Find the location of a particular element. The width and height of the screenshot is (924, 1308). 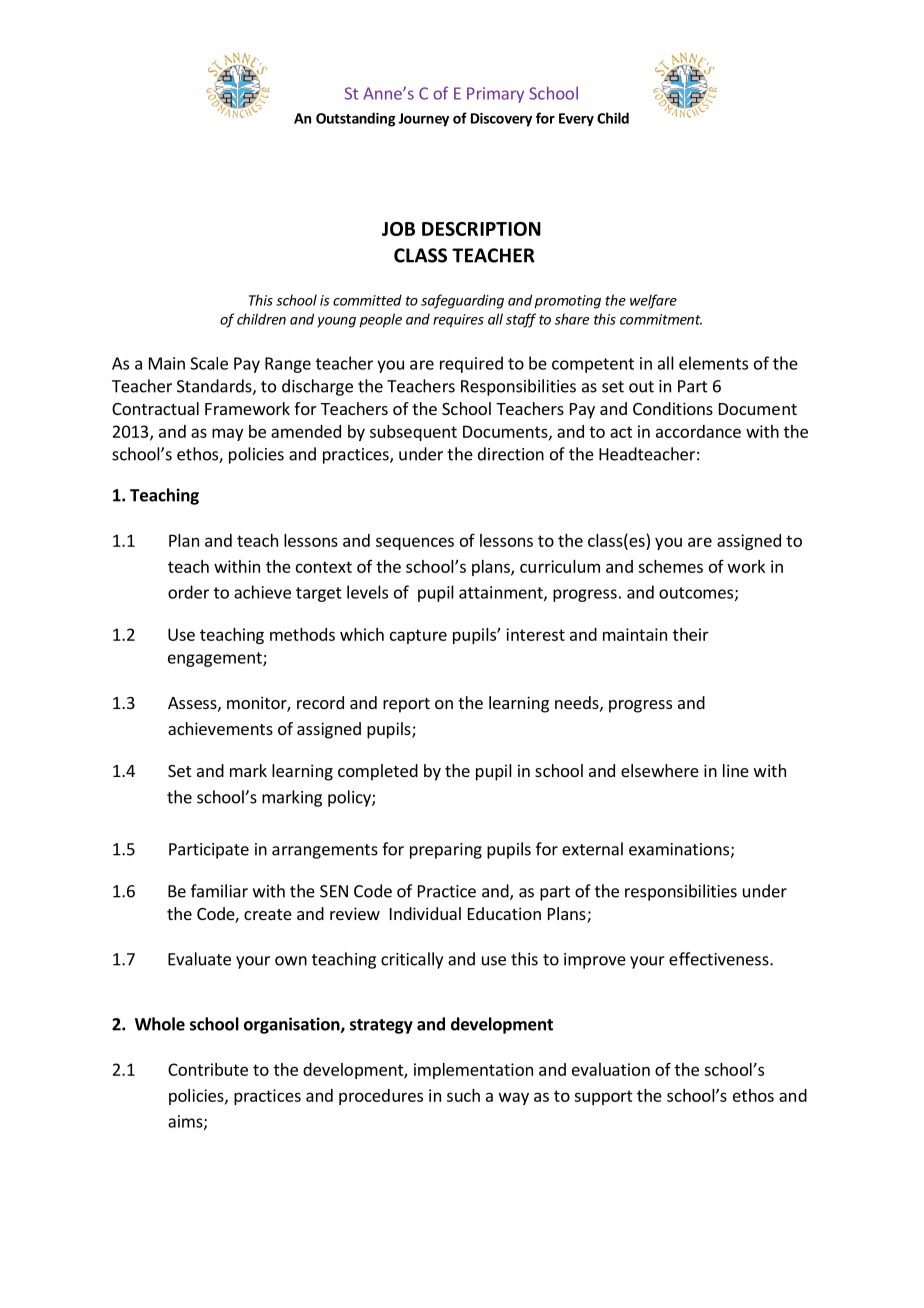

Journey is located at coordinates (423, 120).
